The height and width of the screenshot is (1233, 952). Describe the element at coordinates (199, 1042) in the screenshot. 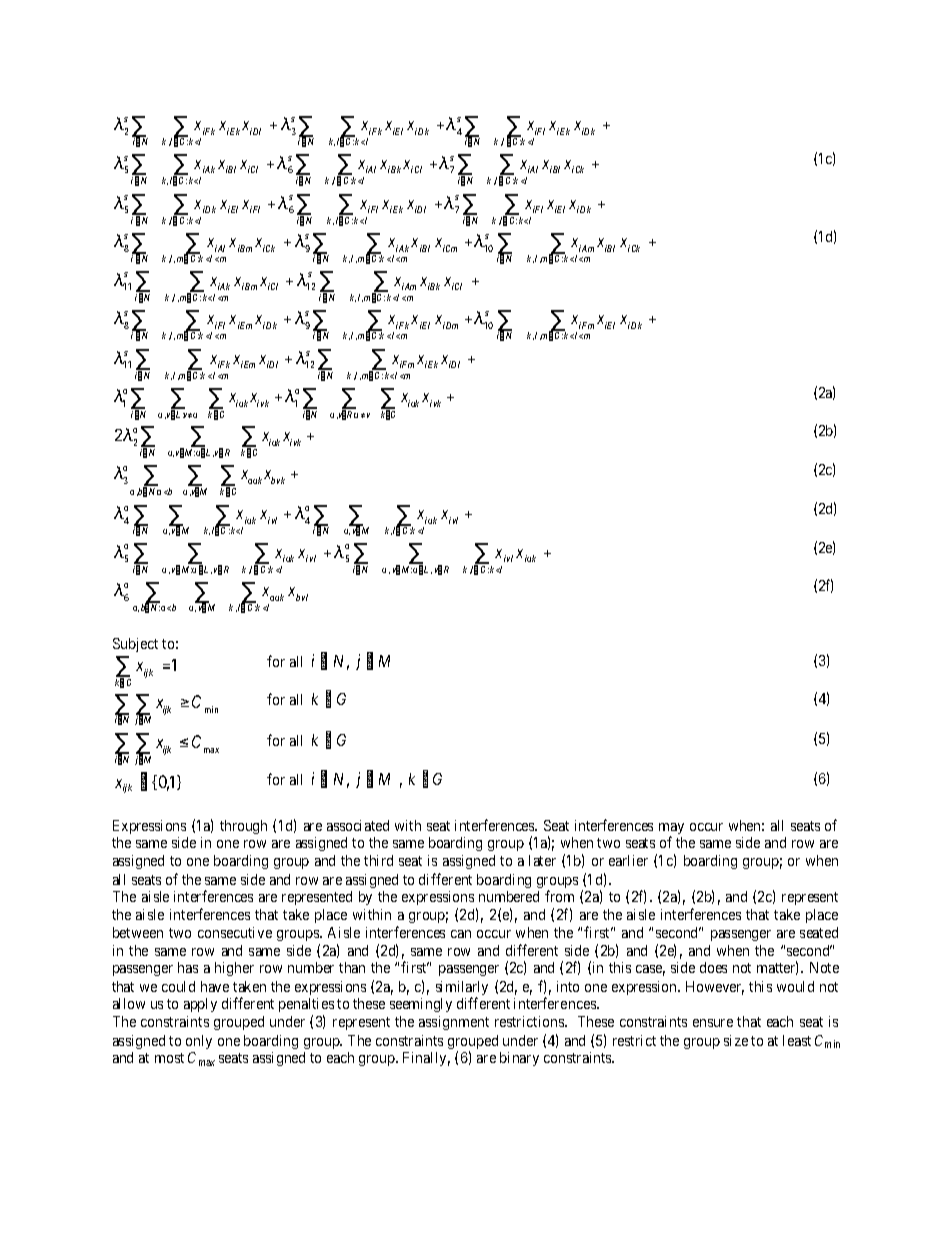

I see `only` at that location.
